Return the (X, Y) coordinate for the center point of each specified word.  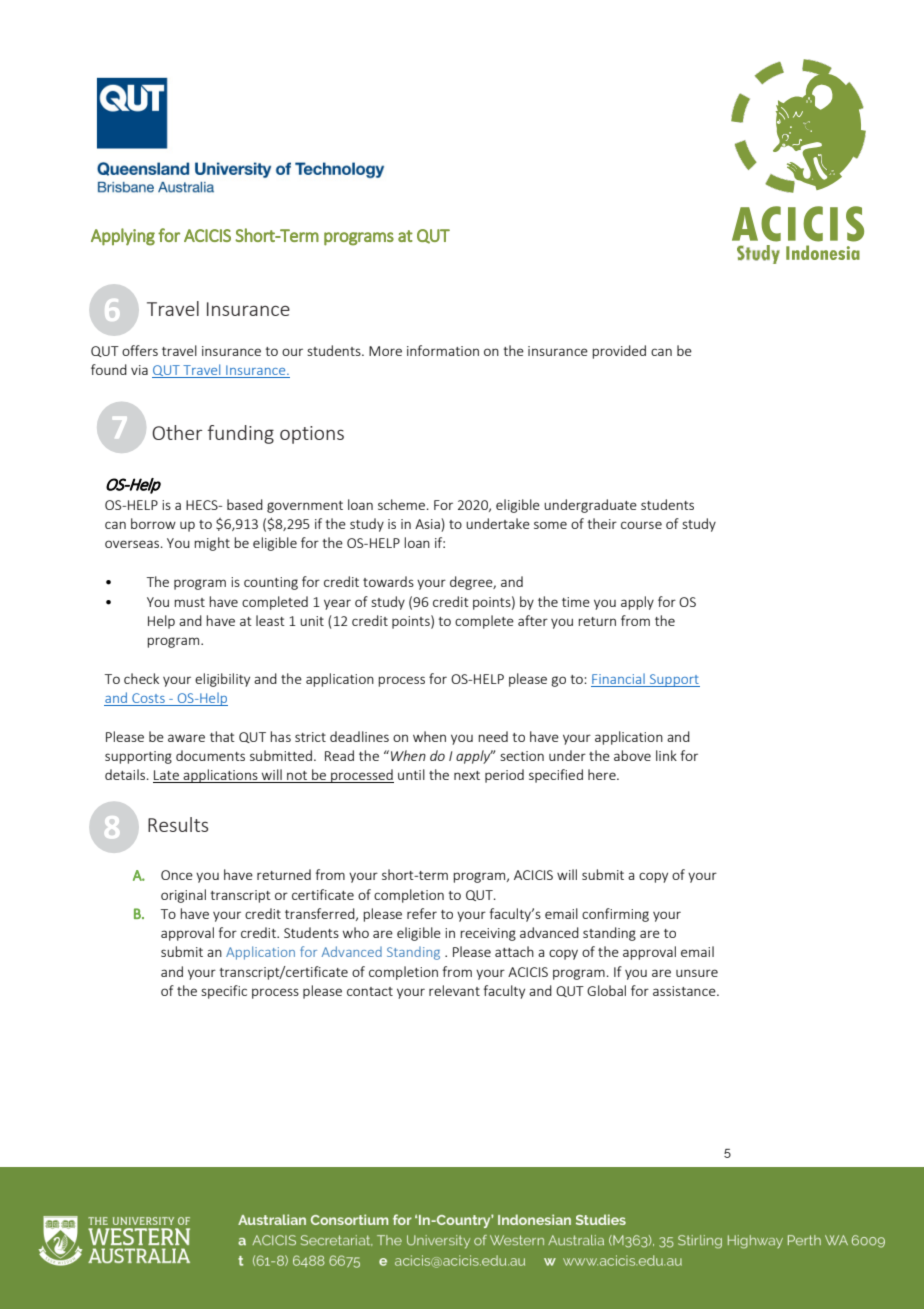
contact (370, 991)
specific (224, 992)
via (139, 370)
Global (606, 990)
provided (619, 352)
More (385, 351)
